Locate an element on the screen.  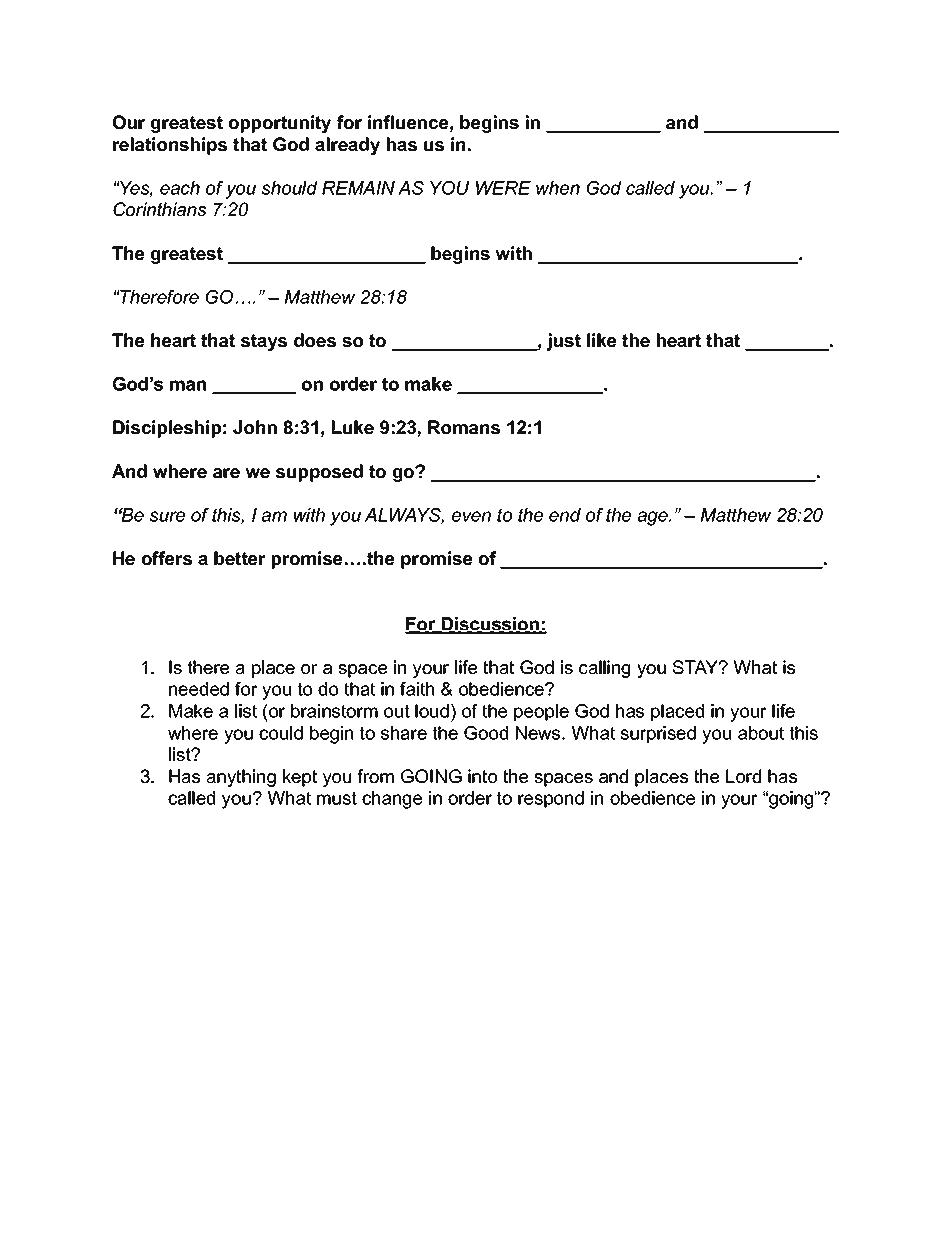
age is located at coordinates (654, 518).
